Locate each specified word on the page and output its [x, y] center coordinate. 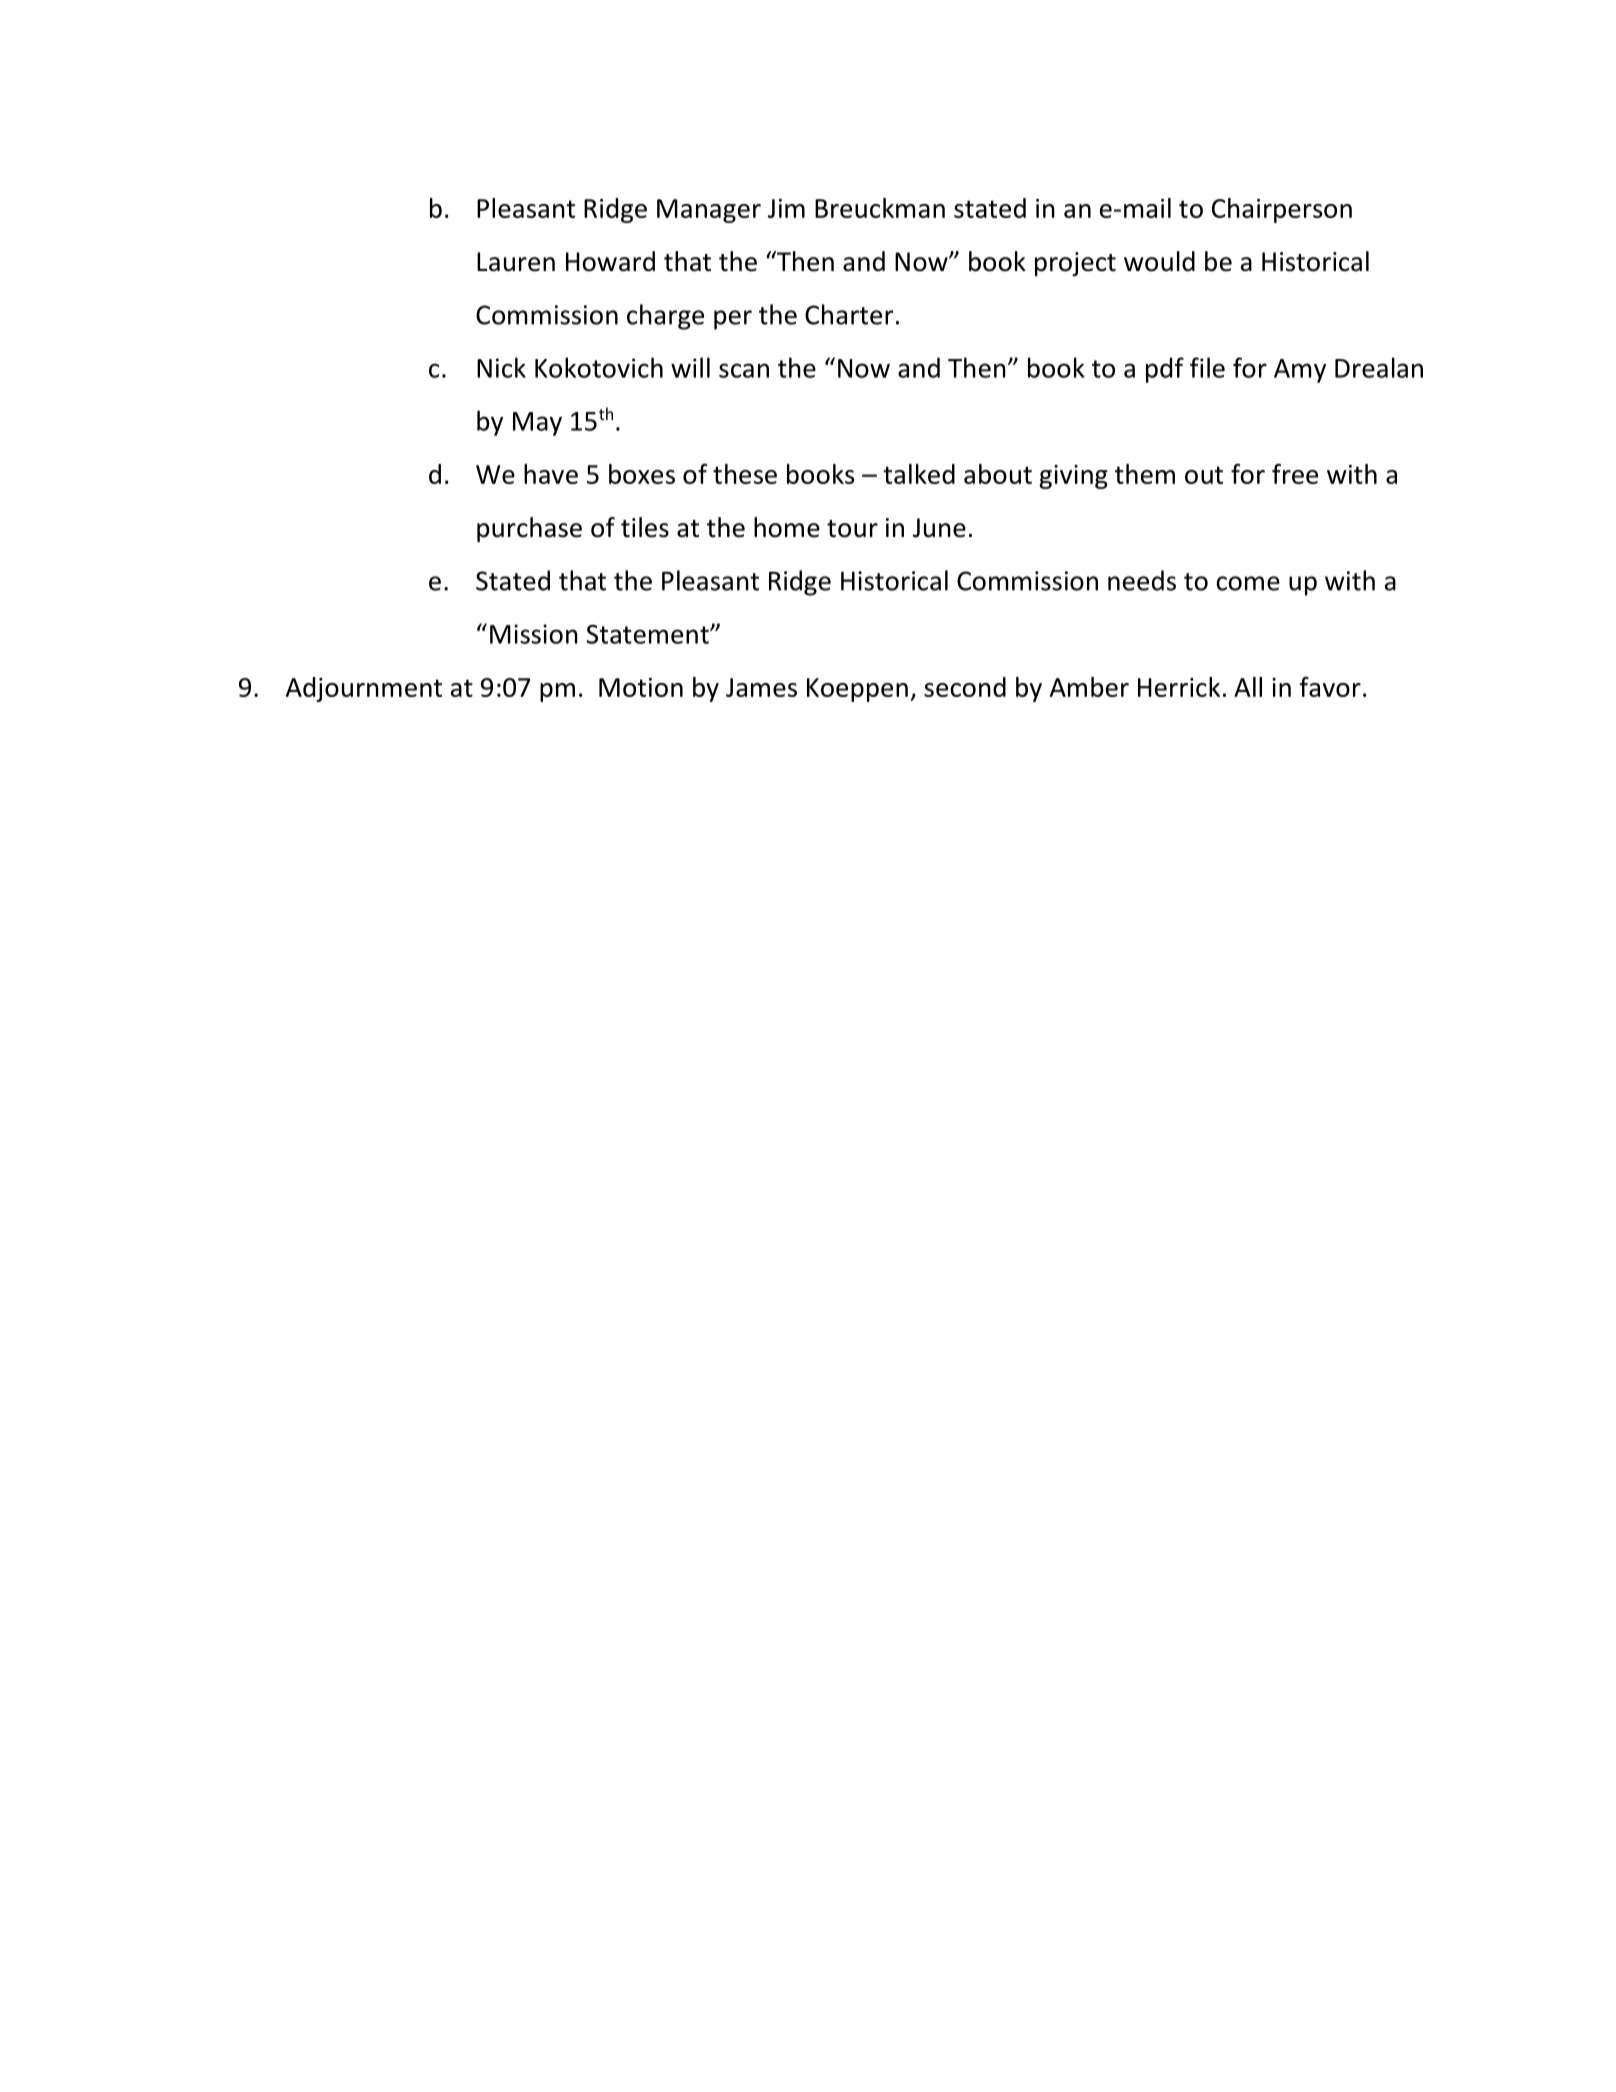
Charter [849, 314]
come [1248, 583]
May [537, 424]
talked [919, 474]
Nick [501, 367]
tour [852, 529]
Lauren [516, 262]
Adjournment [364, 689]
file [1207, 367]
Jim [786, 208]
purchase [529, 529]
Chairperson [1282, 210]
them [1145, 474]
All [1248, 687]
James [761, 687]
